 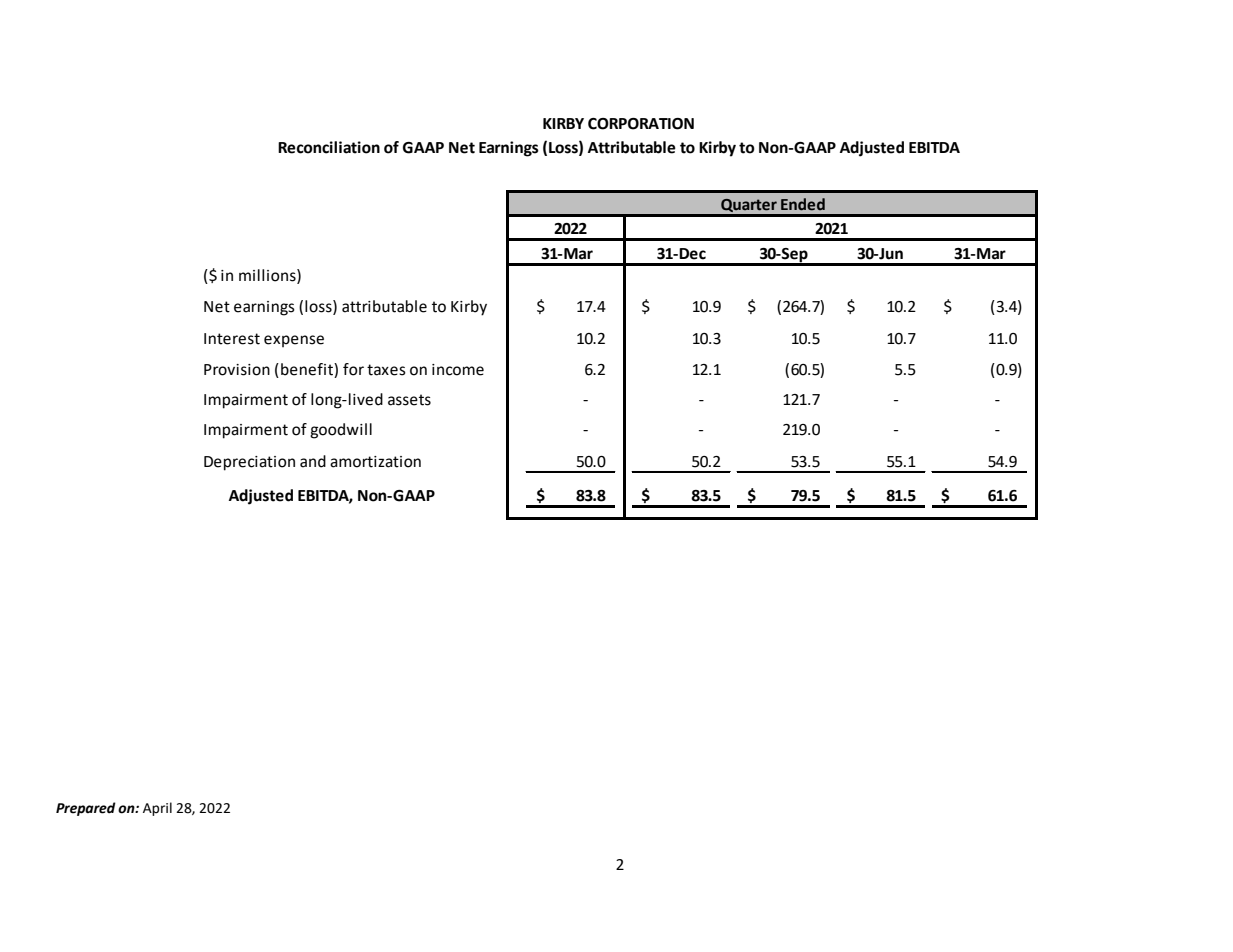 I want to click on Prepared, so click(x=86, y=809).
